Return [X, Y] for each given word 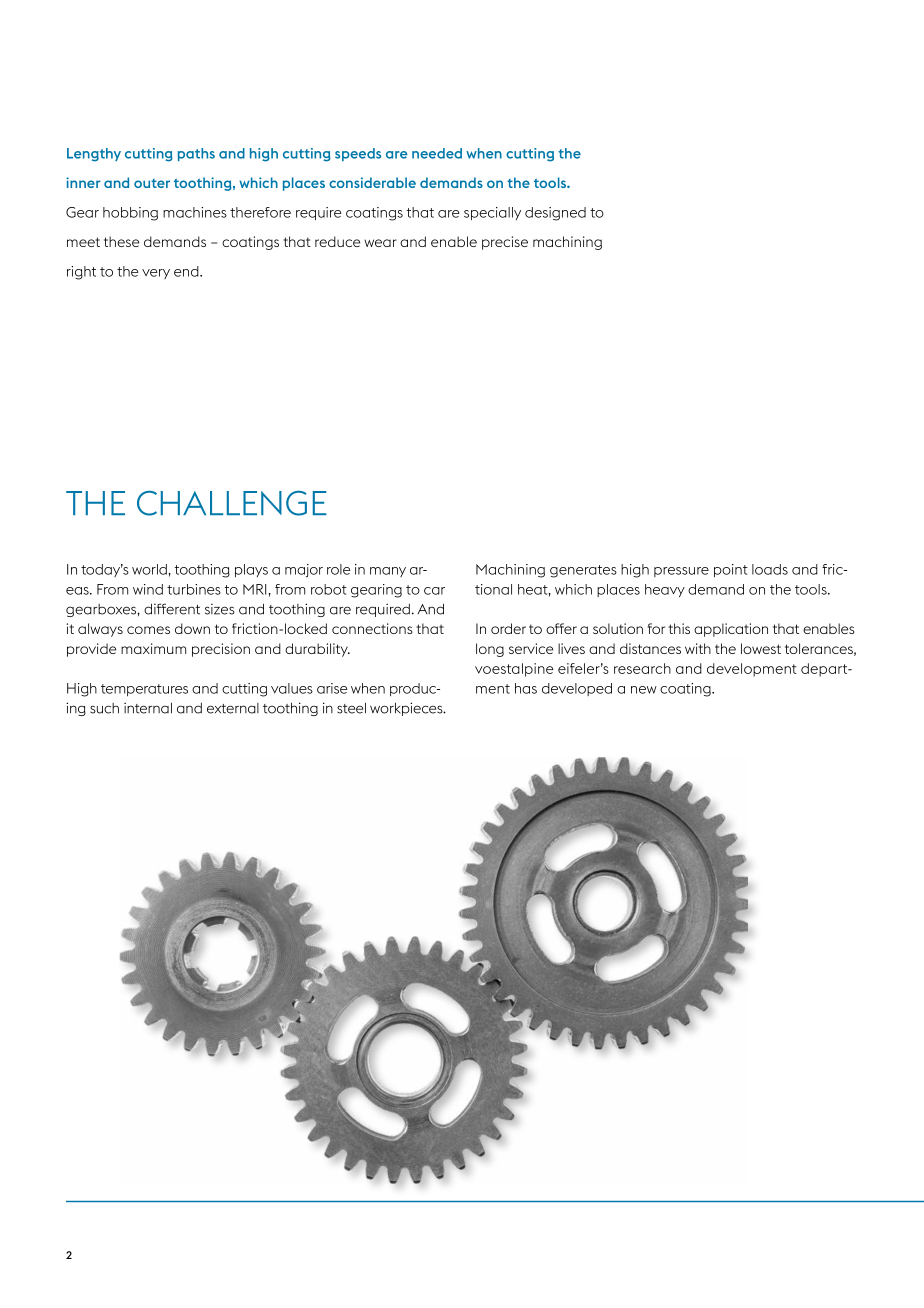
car [434, 591]
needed [437, 153]
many [388, 572]
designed [555, 214]
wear [380, 243]
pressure [681, 572]
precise [505, 243]
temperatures [144, 690]
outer [152, 183]
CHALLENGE [232, 503]
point [731, 570]
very [156, 274]
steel [351, 708]
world [149, 569]
